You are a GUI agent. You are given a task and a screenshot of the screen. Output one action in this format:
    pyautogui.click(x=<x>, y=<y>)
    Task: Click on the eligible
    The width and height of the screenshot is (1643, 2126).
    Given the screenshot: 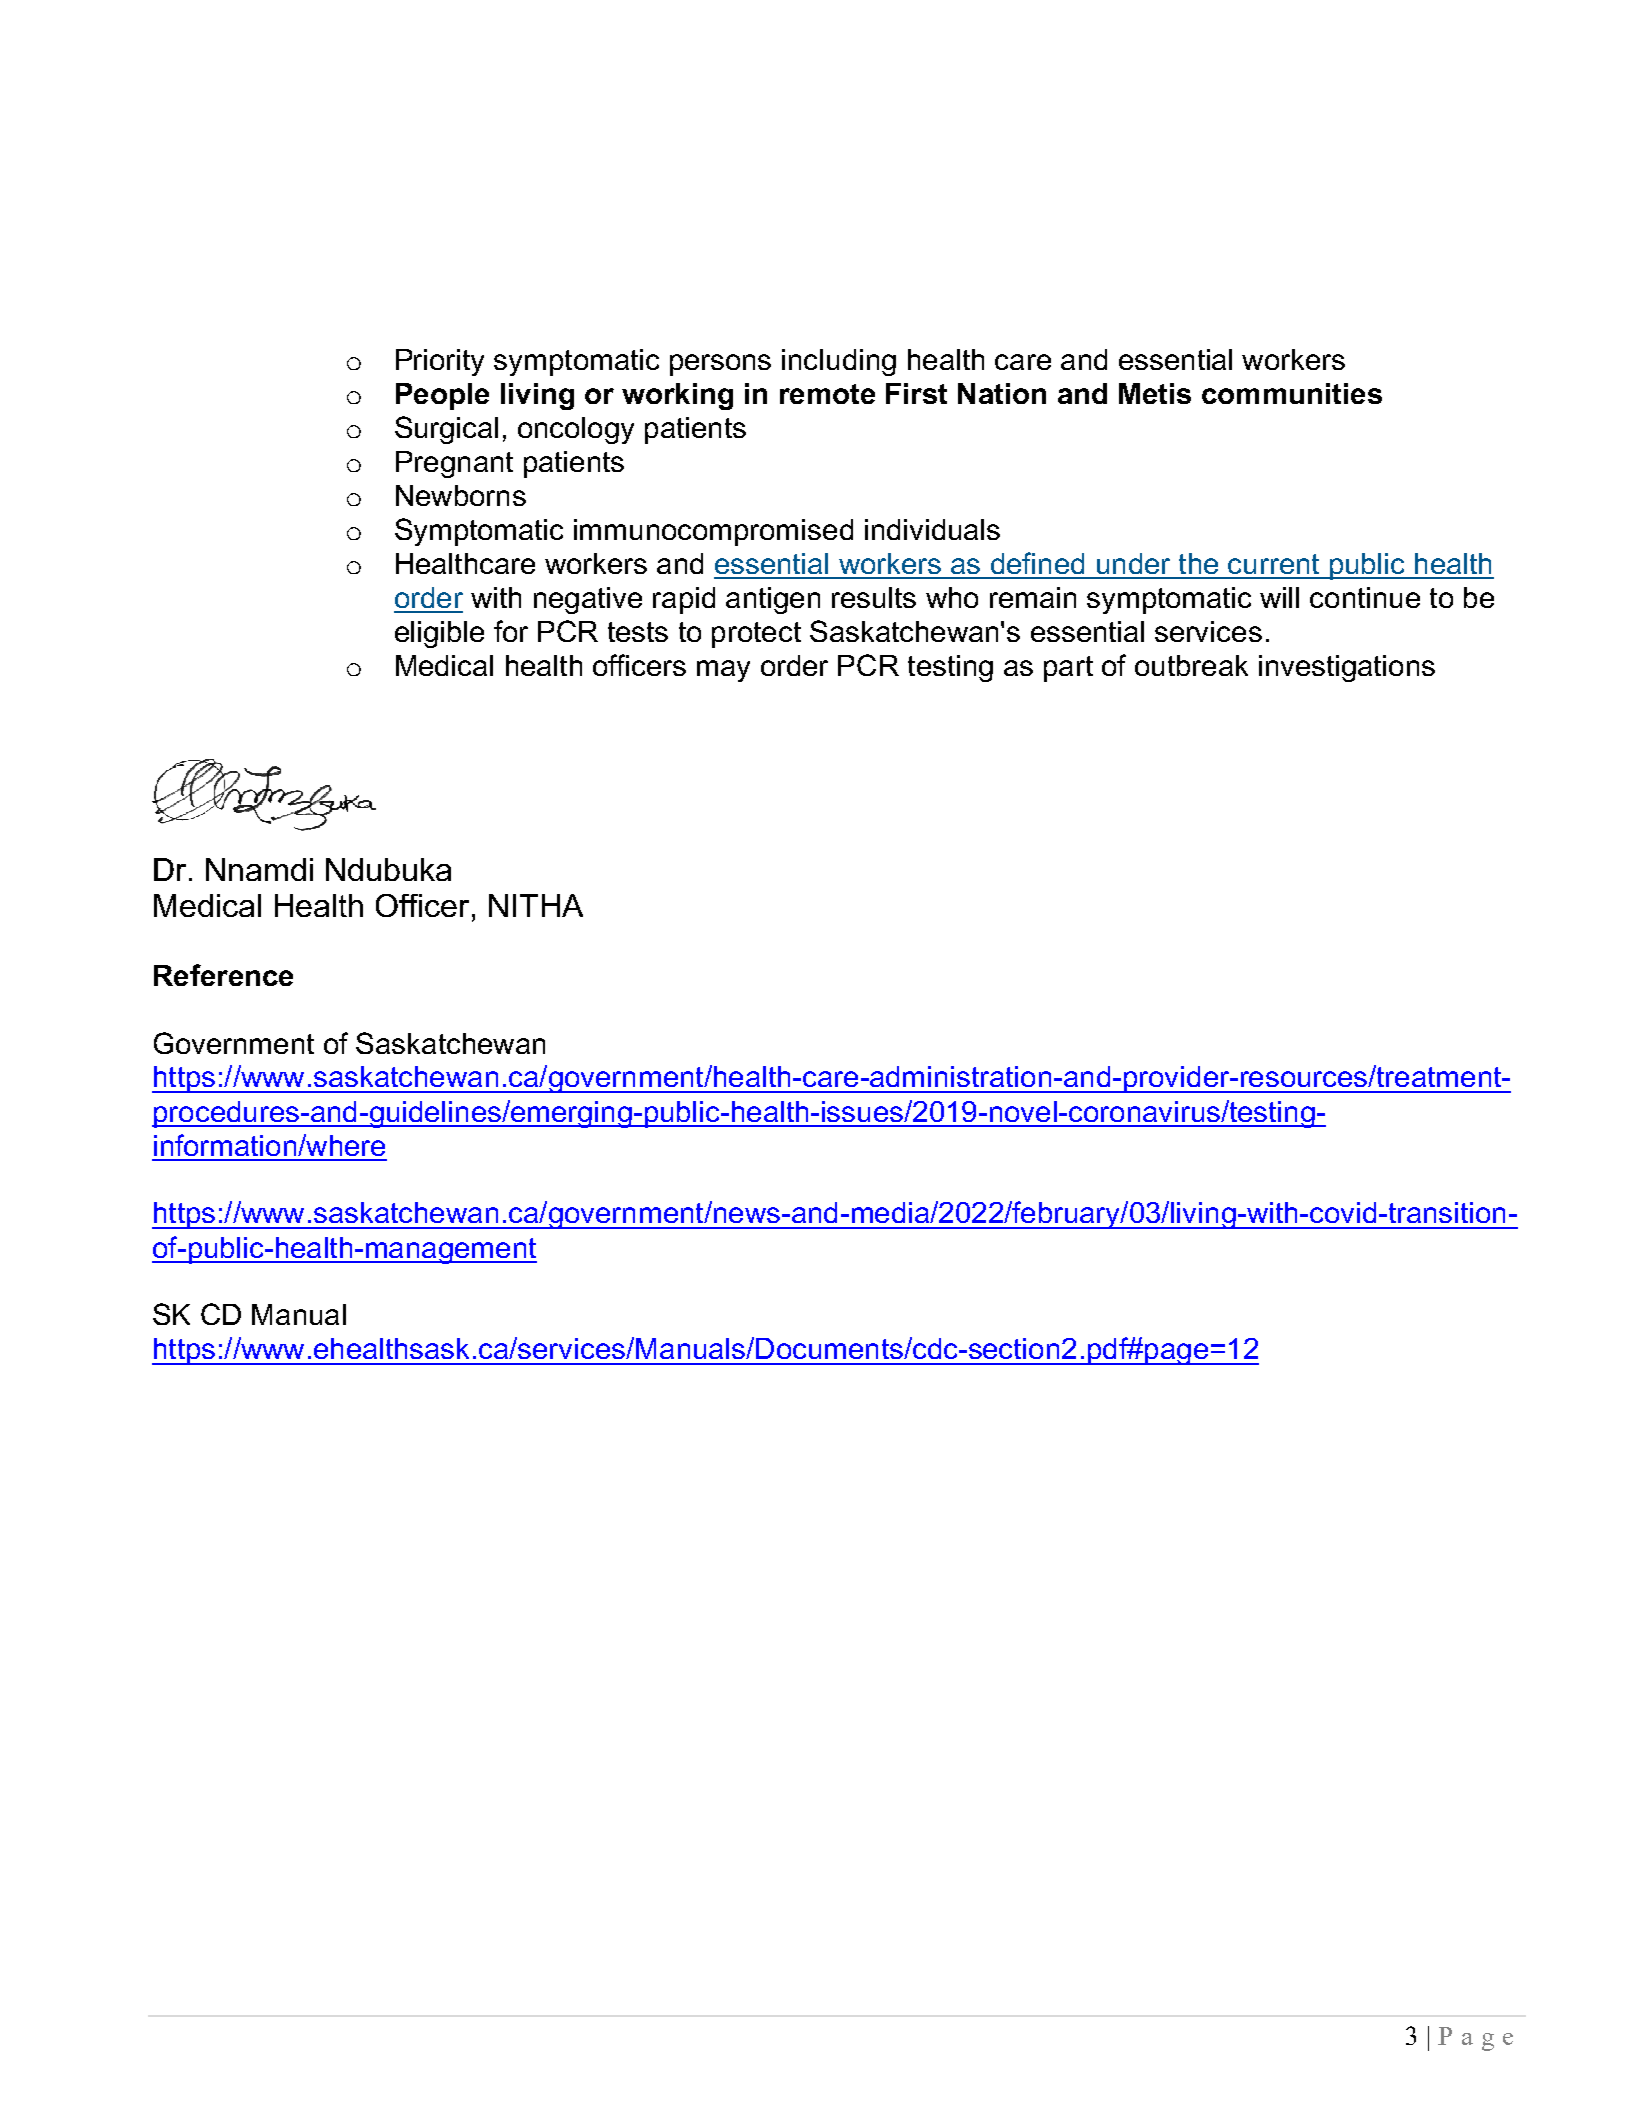 What is the action you would take?
    pyautogui.click(x=439, y=634)
